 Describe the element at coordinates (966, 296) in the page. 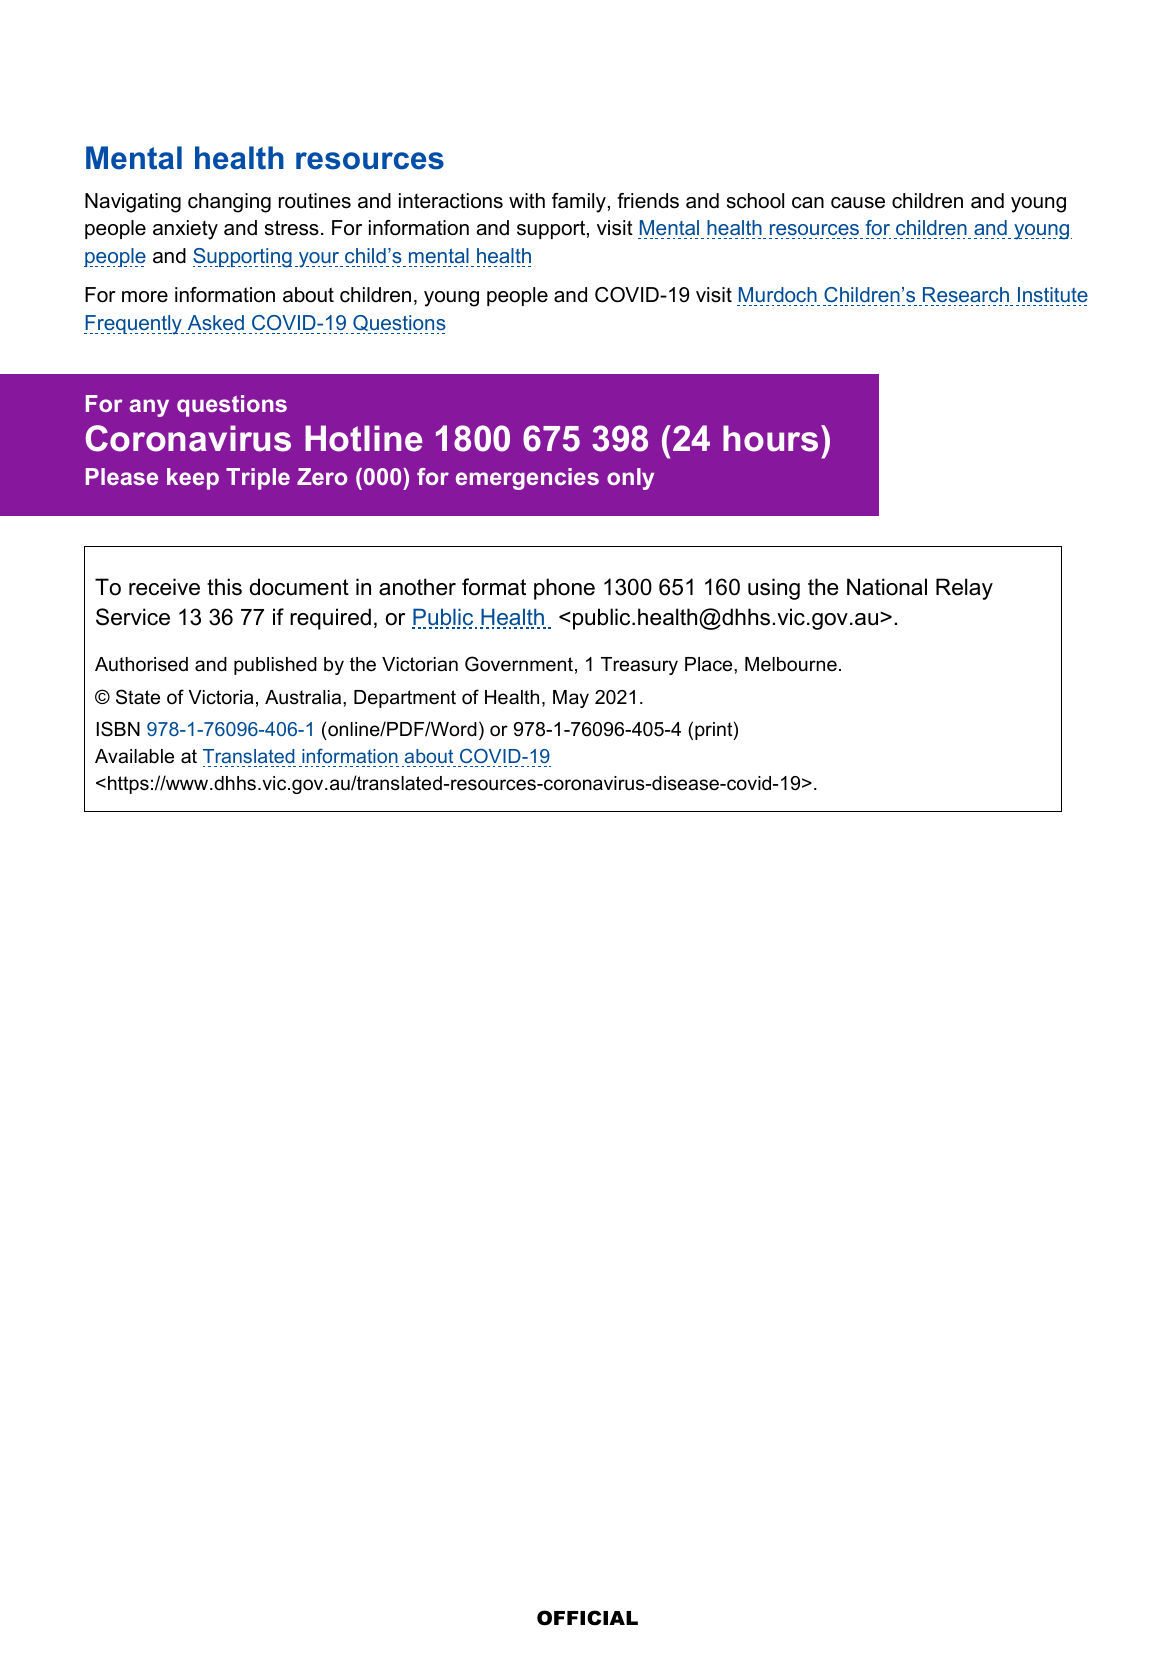

I see `Research` at that location.
